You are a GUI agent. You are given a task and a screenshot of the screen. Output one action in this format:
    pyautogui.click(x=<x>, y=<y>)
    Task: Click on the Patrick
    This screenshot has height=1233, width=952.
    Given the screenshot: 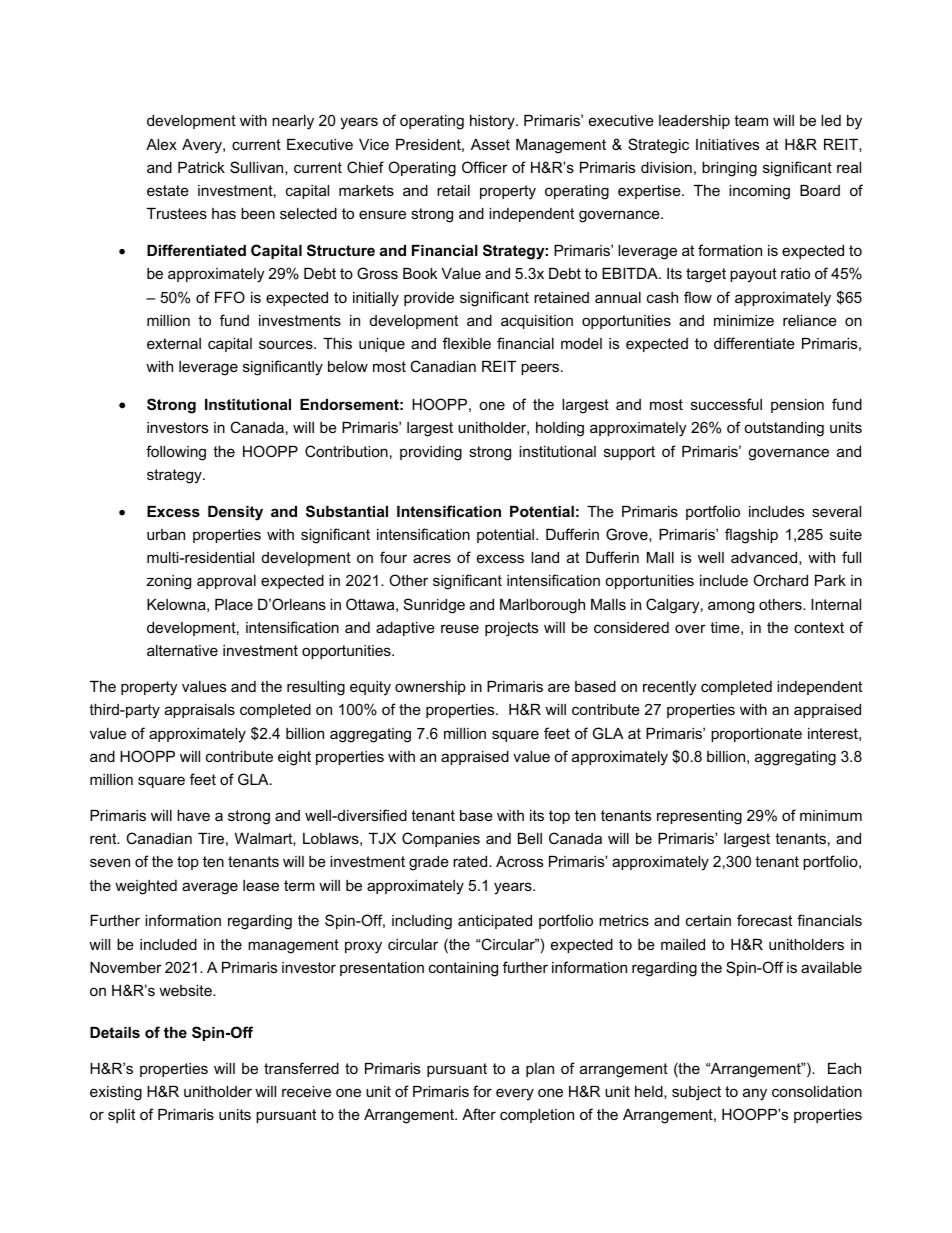 What is the action you would take?
    pyautogui.click(x=201, y=167)
